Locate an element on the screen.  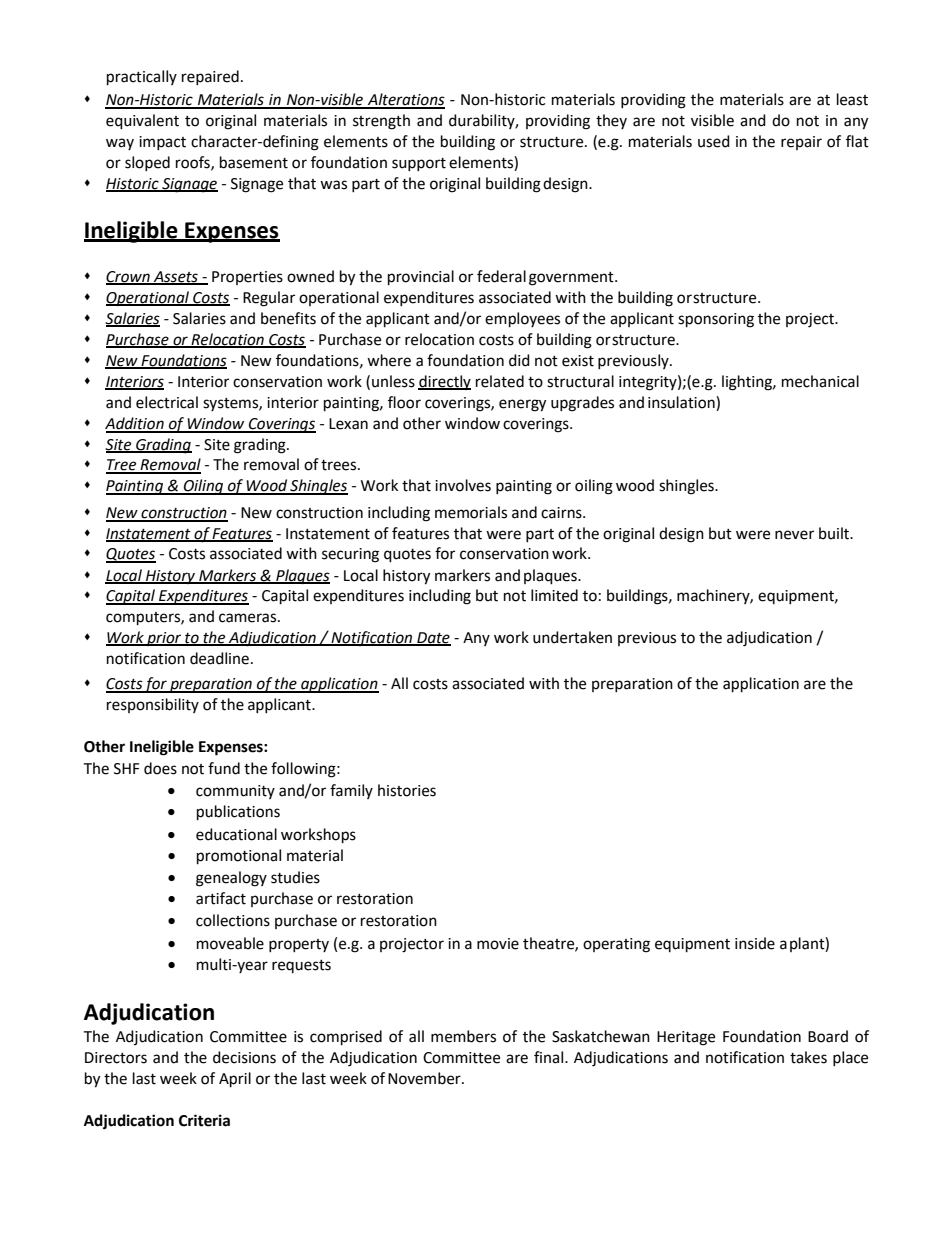
cameras is located at coordinates (249, 618).
